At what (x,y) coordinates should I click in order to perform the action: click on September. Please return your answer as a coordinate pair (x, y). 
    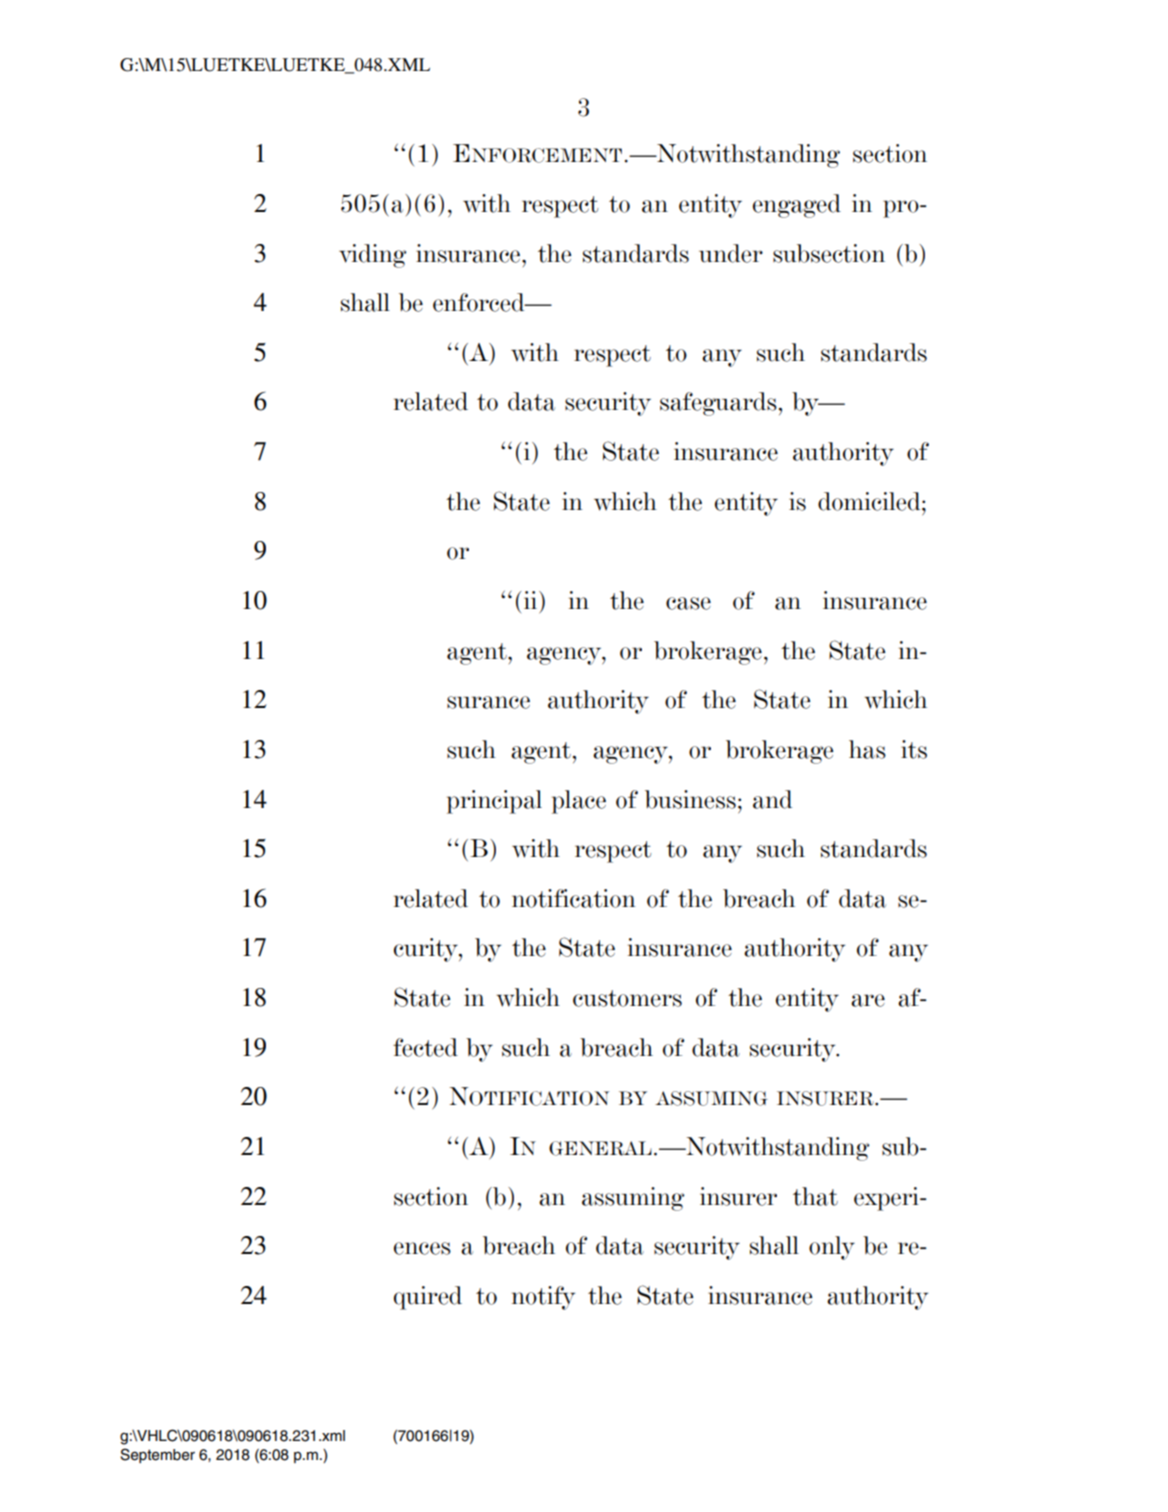
    Looking at the image, I should click on (157, 1455).
